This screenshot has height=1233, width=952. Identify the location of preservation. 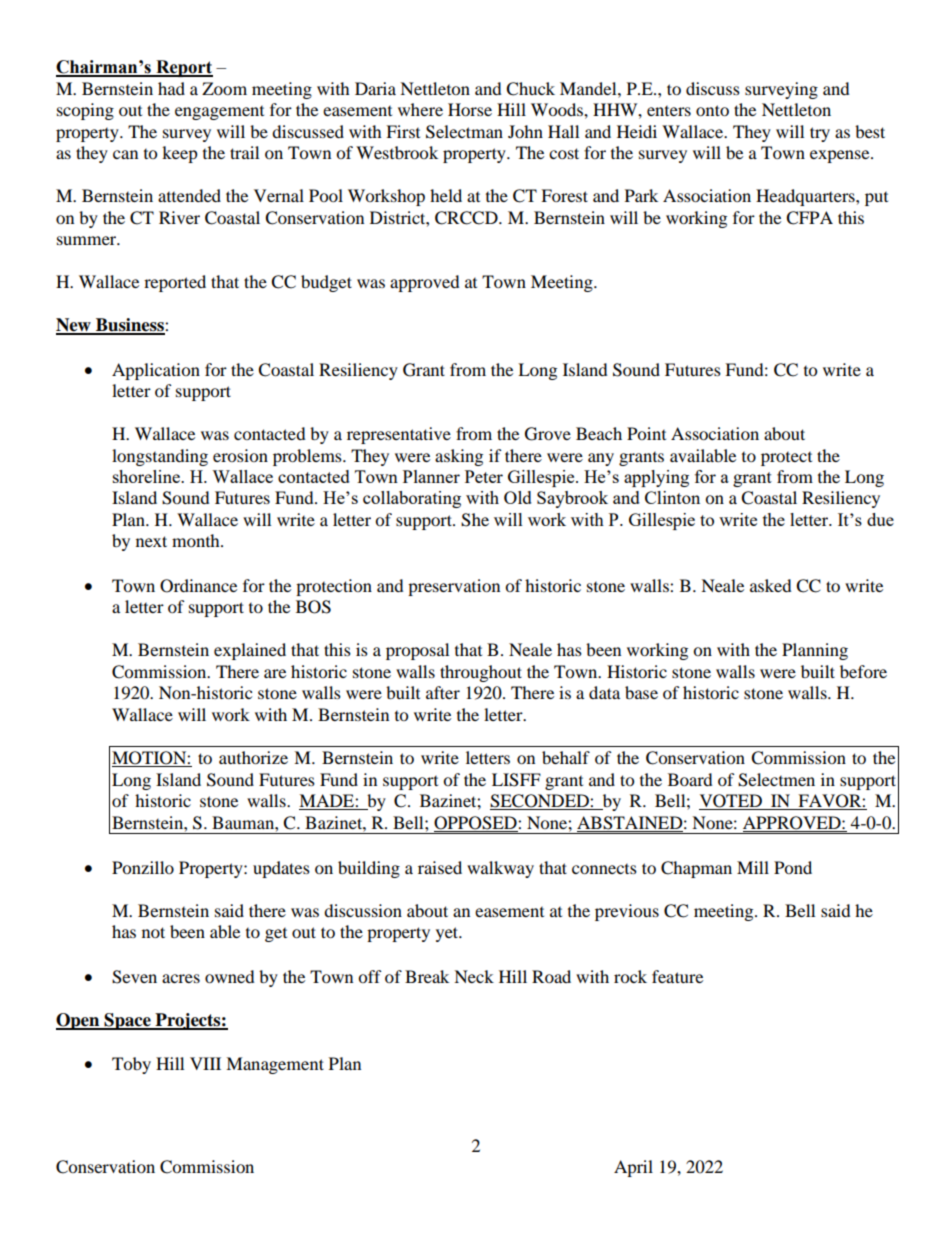
(454, 587).
